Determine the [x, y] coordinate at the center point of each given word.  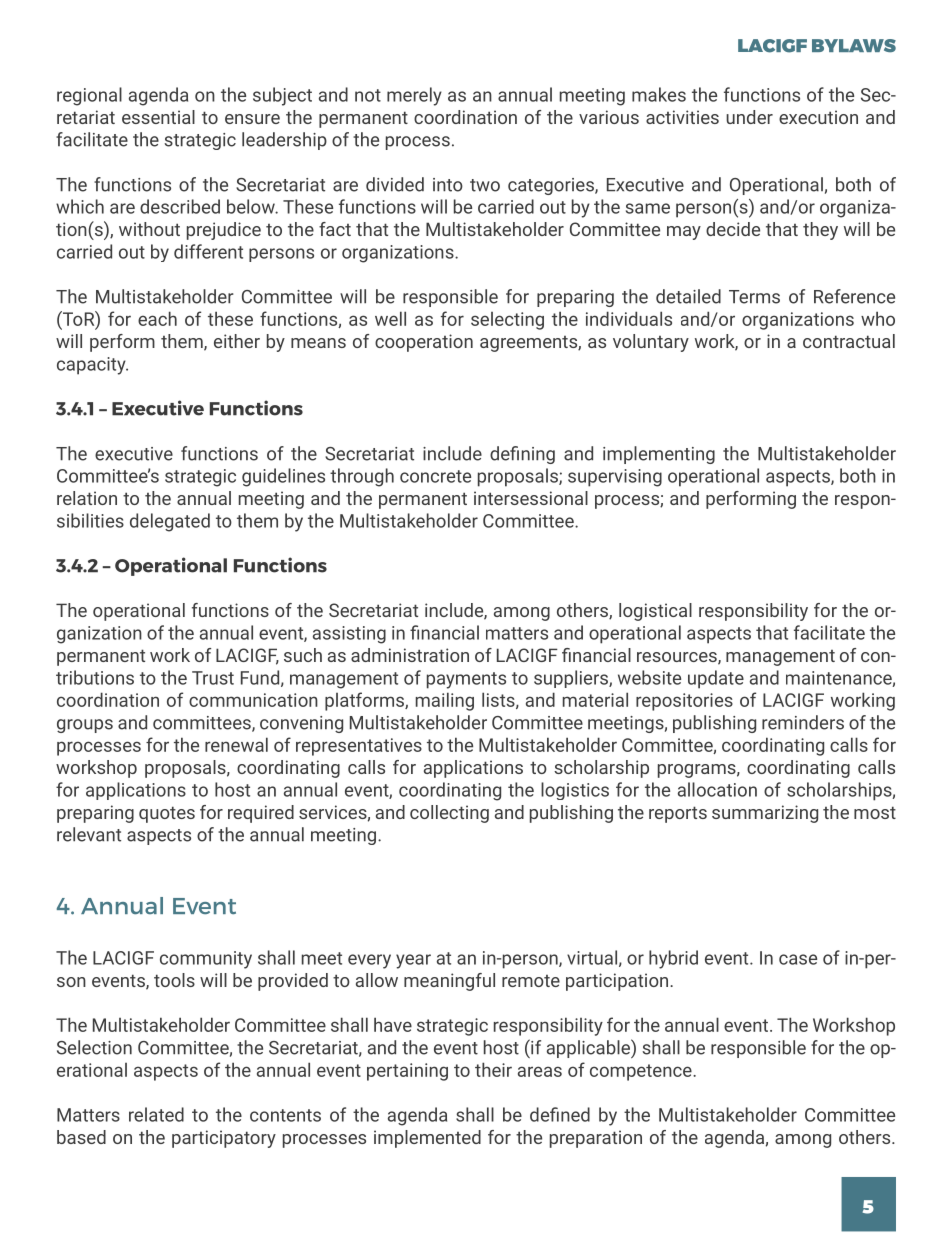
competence [642, 1072]
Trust [213, 678]
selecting [507, 321]
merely [414, 96]
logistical [655, 612]
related [156, 1114]
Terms [754, 297]
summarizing [765, 814]
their [493, 1069]
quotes [167, 814]
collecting [449, 814]
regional [89, 96]
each [157, 318]
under [749, 117]
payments [466, 680]
